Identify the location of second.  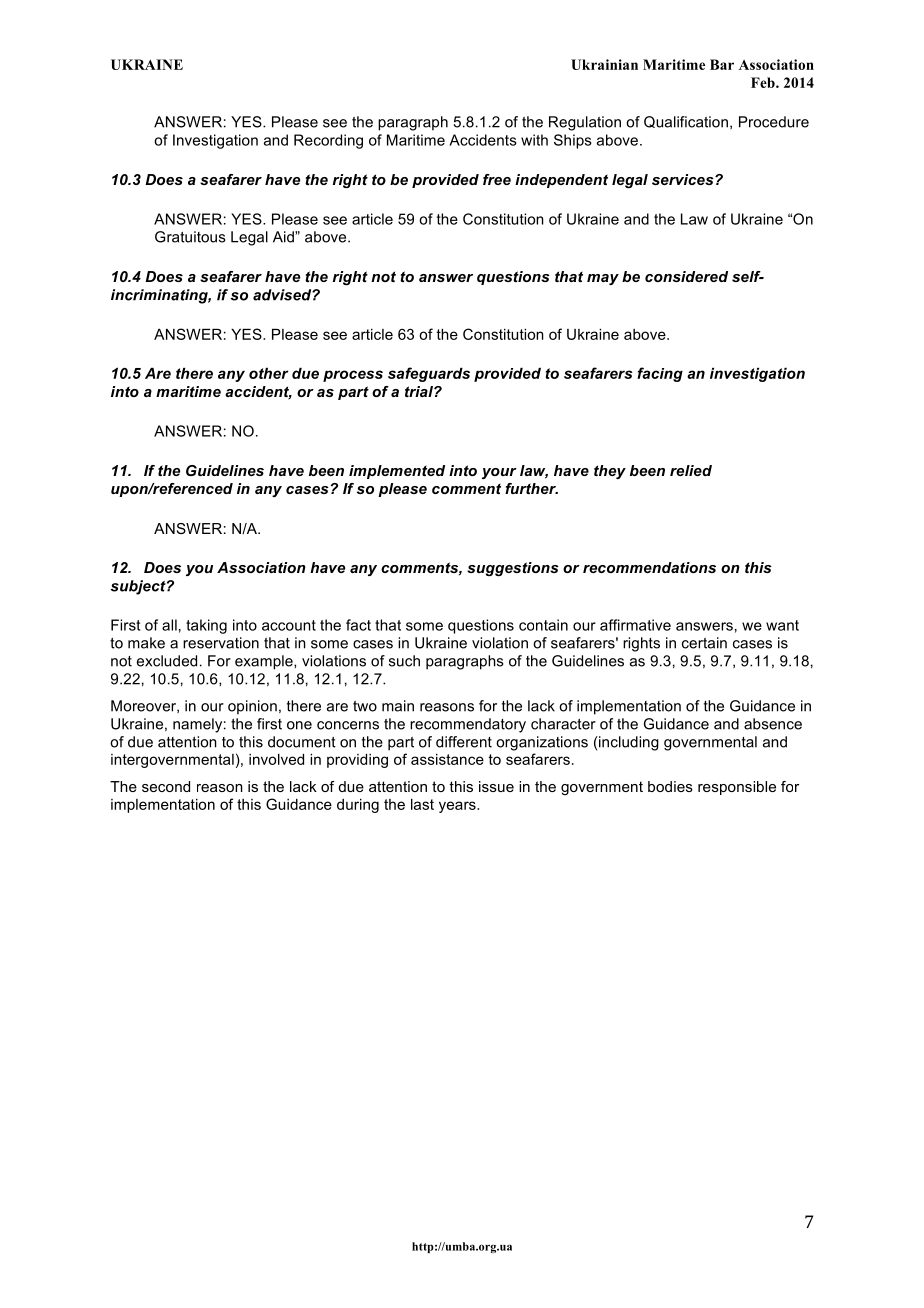
(166, 786).
